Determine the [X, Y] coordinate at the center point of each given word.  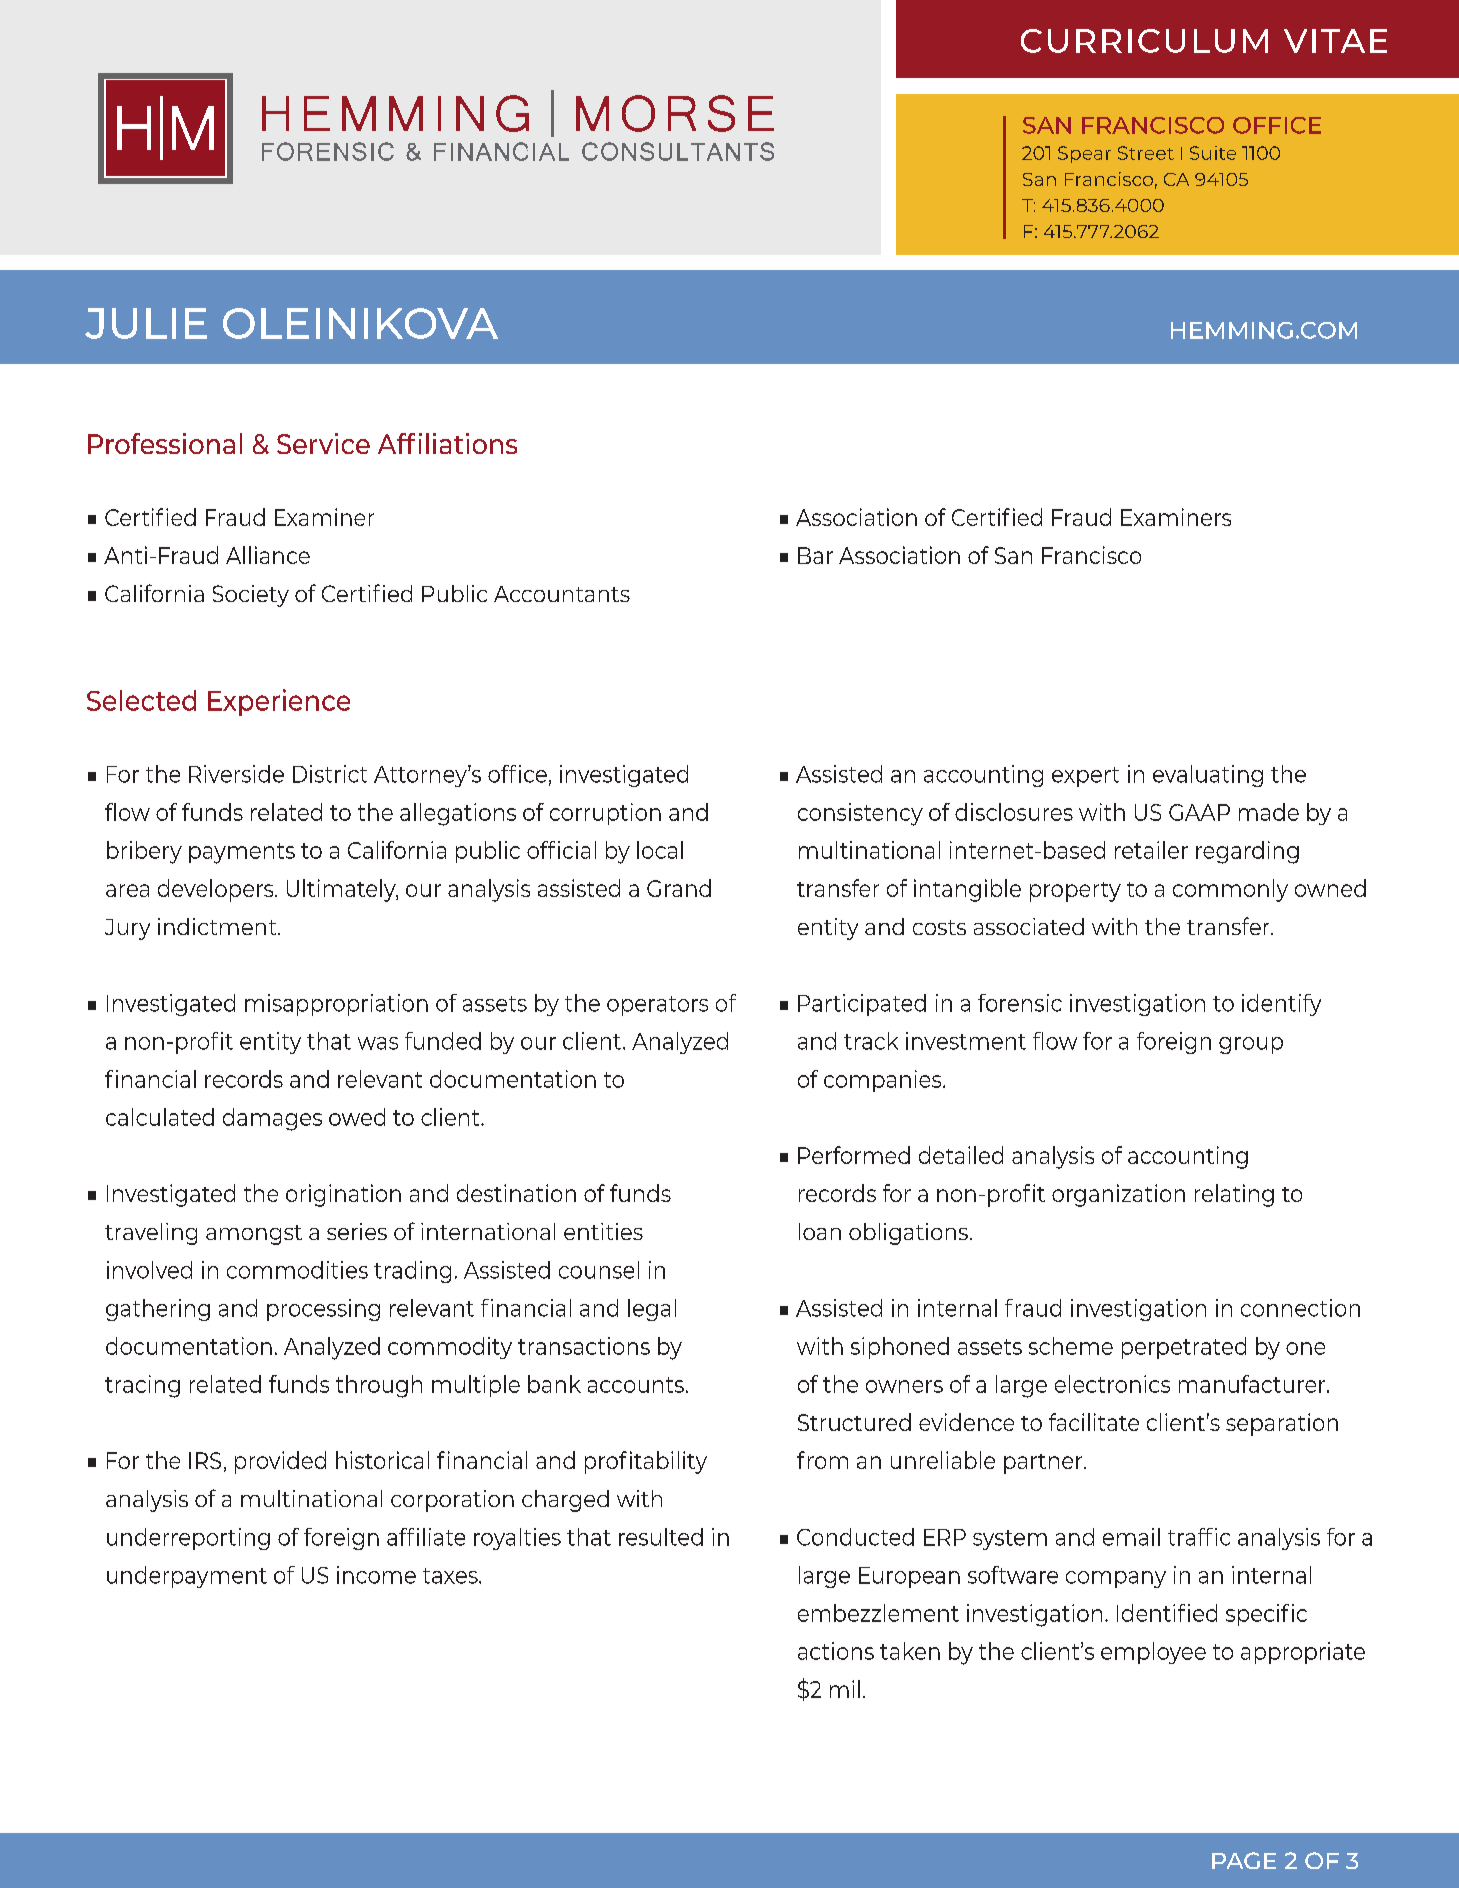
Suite [1213, 153]
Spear [1084, 154]
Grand [679, 888]
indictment [218, 926]
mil [845, 1689]
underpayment [187, 1577]
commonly [1230, 890]
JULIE [146, 323]
